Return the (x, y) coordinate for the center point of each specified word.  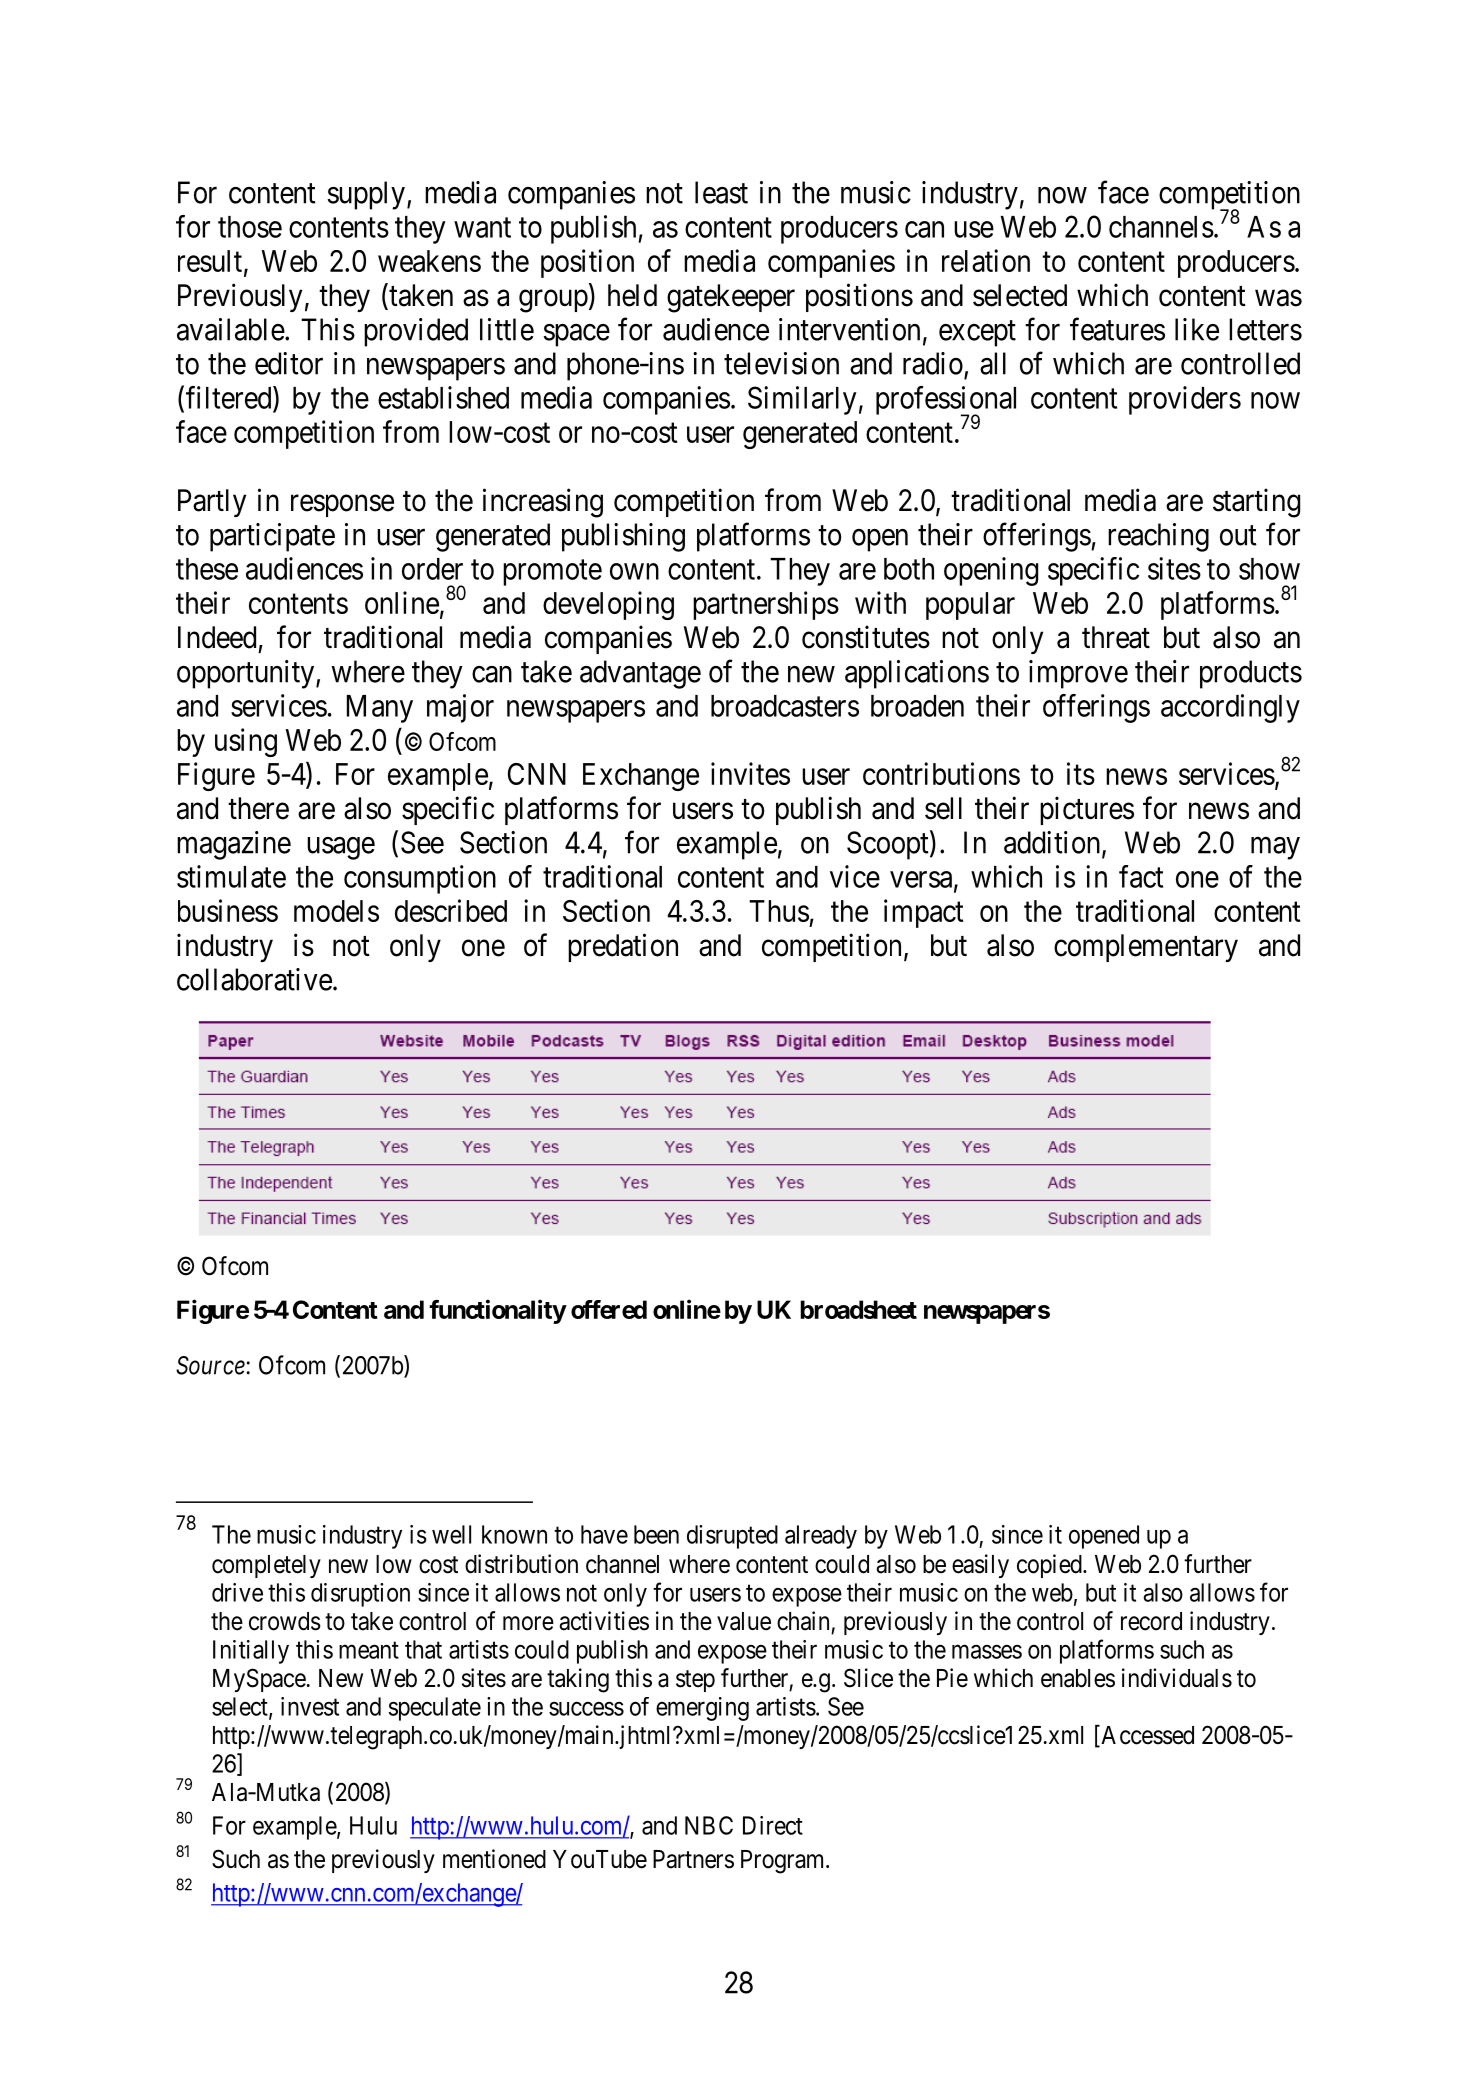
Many (380, 709)
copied (1050, 1566)
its (1081, 773)
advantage (640, 674)
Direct (773, 1825)
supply (366, 195)
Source (210, 1365)
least (721, 192)
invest (310, 1706)
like (1197, 329)
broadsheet (858, 1309)
